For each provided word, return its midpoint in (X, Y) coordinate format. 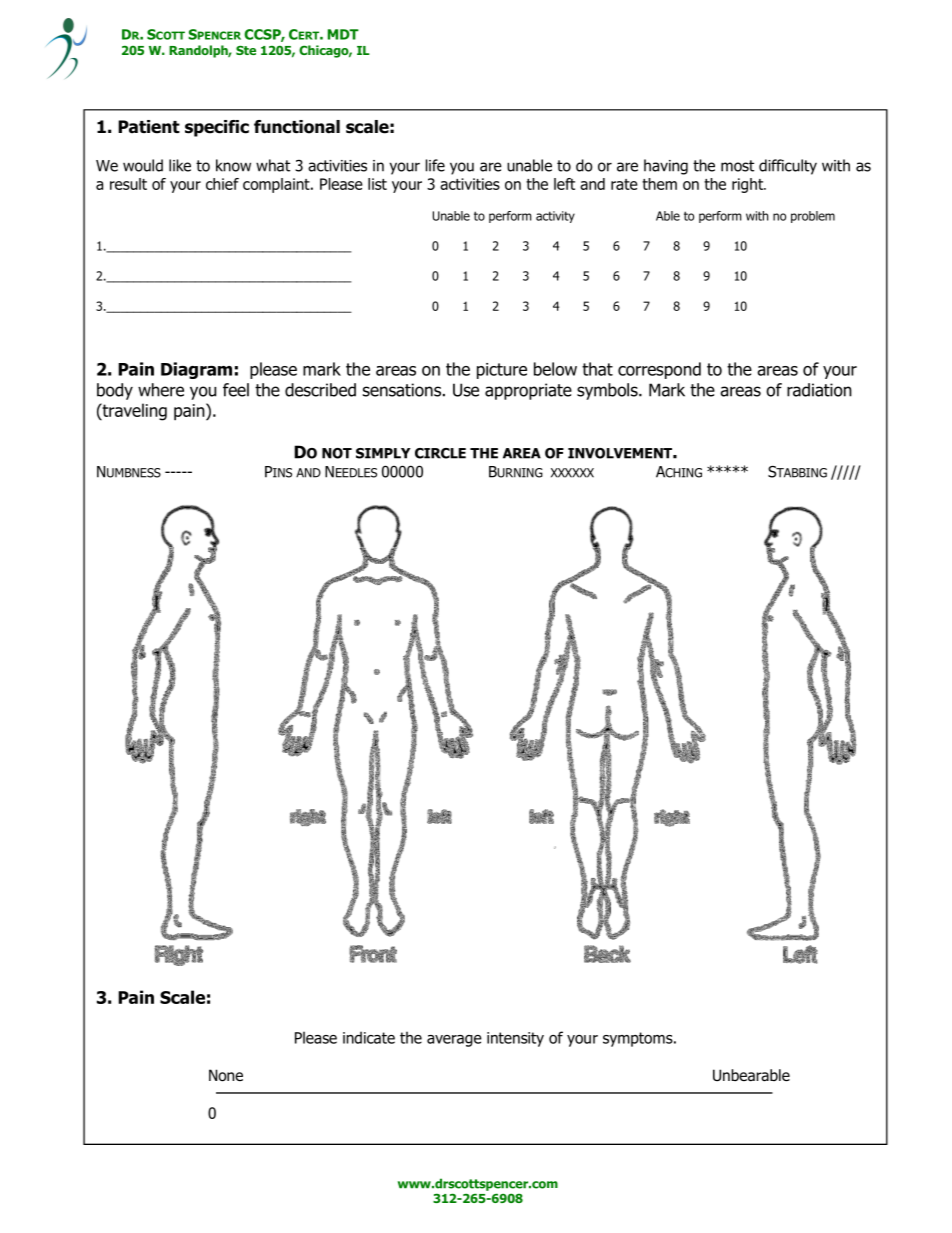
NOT (337, 453)
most (737, 166)
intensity (515, 1039)
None (226, 1075)
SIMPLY (383, 453)
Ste (246, 50)
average (454, 1041)
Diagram (196, 370)
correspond (659, 370)
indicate (369, 1037)
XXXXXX (572, 473)
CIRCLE (440, 453)
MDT (343, 34)
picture (502, 371)
